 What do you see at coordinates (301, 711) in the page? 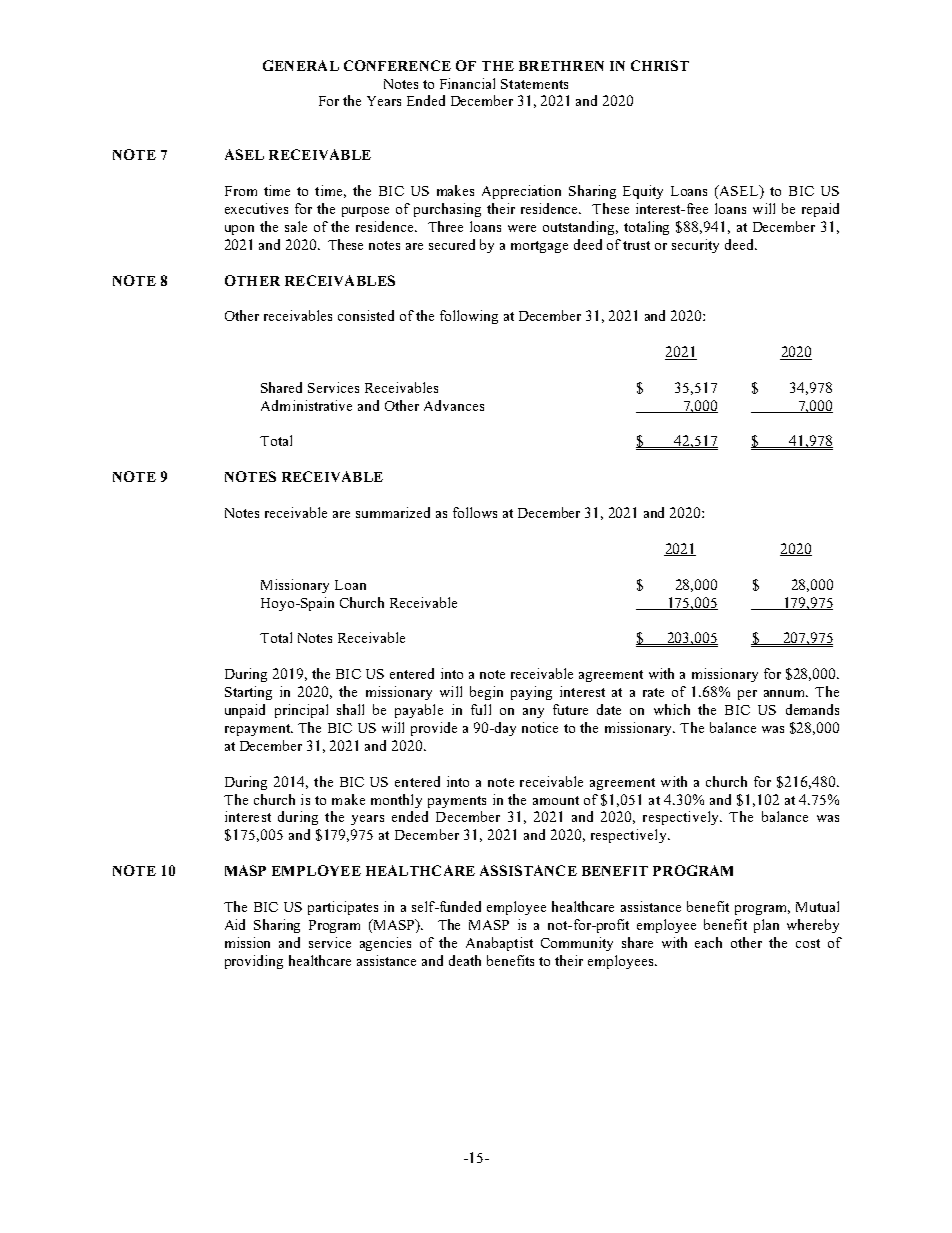
I see `principal` at bounding box center [301, 711].
